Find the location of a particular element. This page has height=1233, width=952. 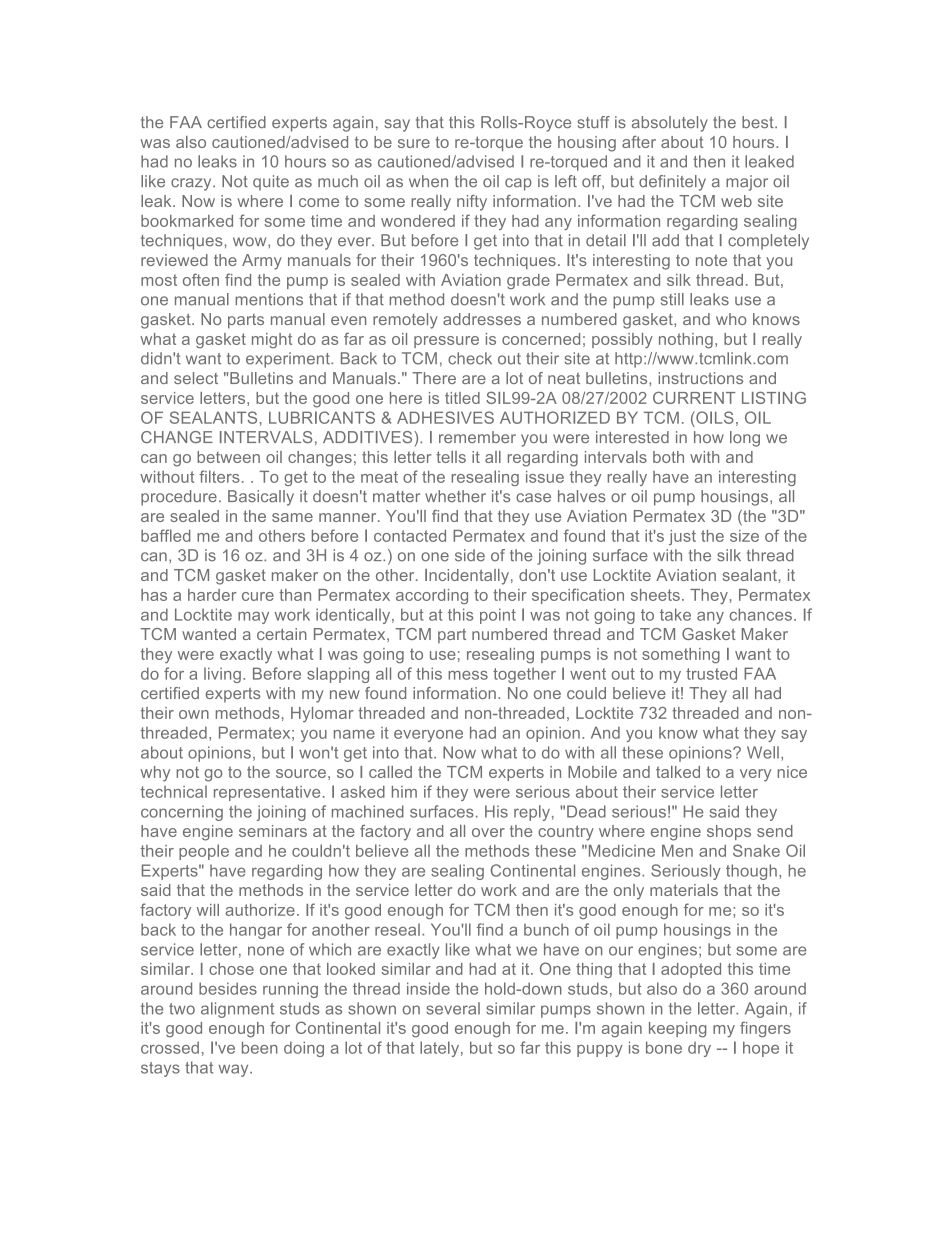

puppy is located at coordinates (600, 1051).
